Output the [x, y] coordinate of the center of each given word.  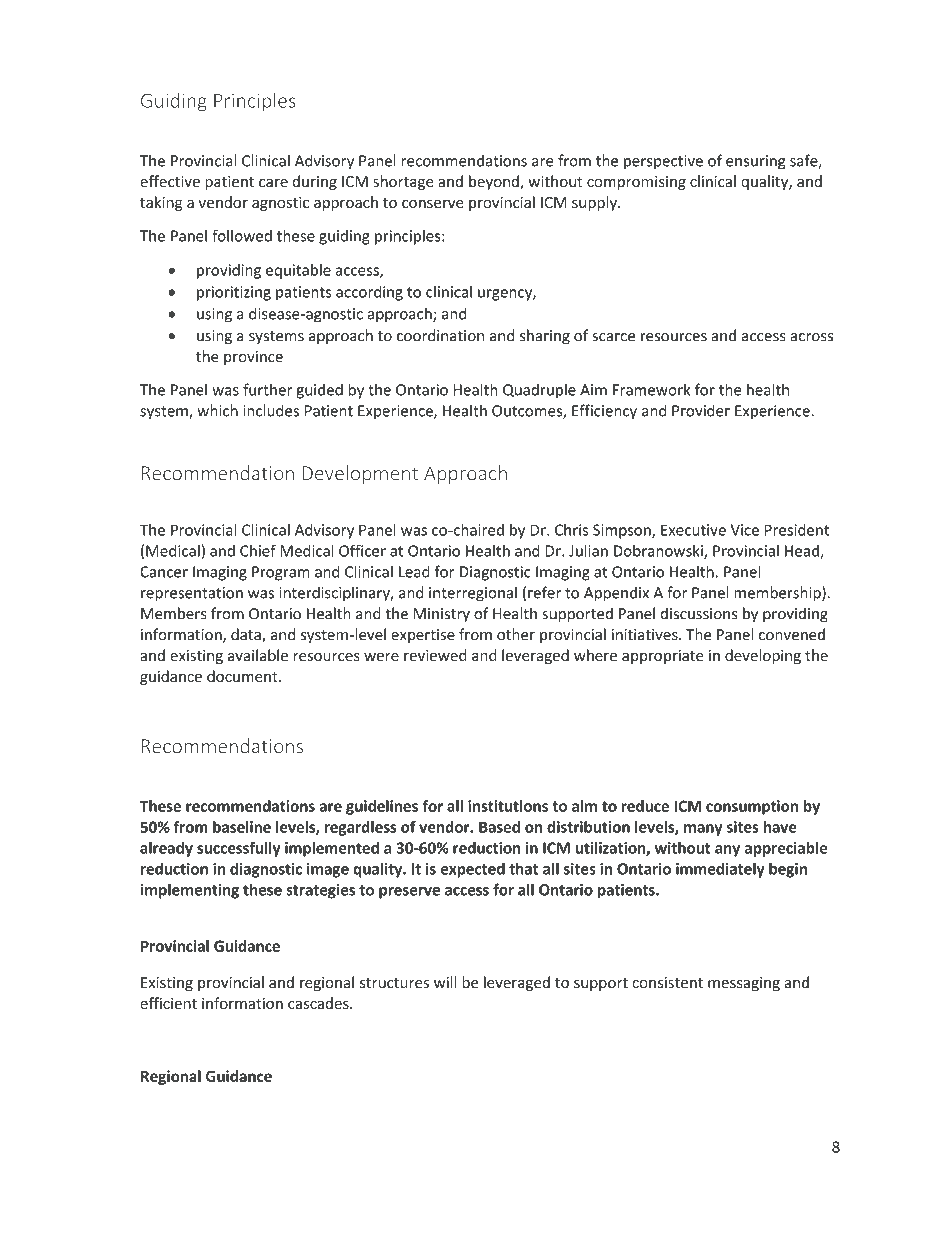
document [243, 676]
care [273, 183]
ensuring [755, 162]
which [217, 410]
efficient [168, 1003]
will [445, 982]
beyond [495, 182]
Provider [701, 410]
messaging [744, 984]
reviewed [435, 655]
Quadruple [539, 391]
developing [763, 656]
